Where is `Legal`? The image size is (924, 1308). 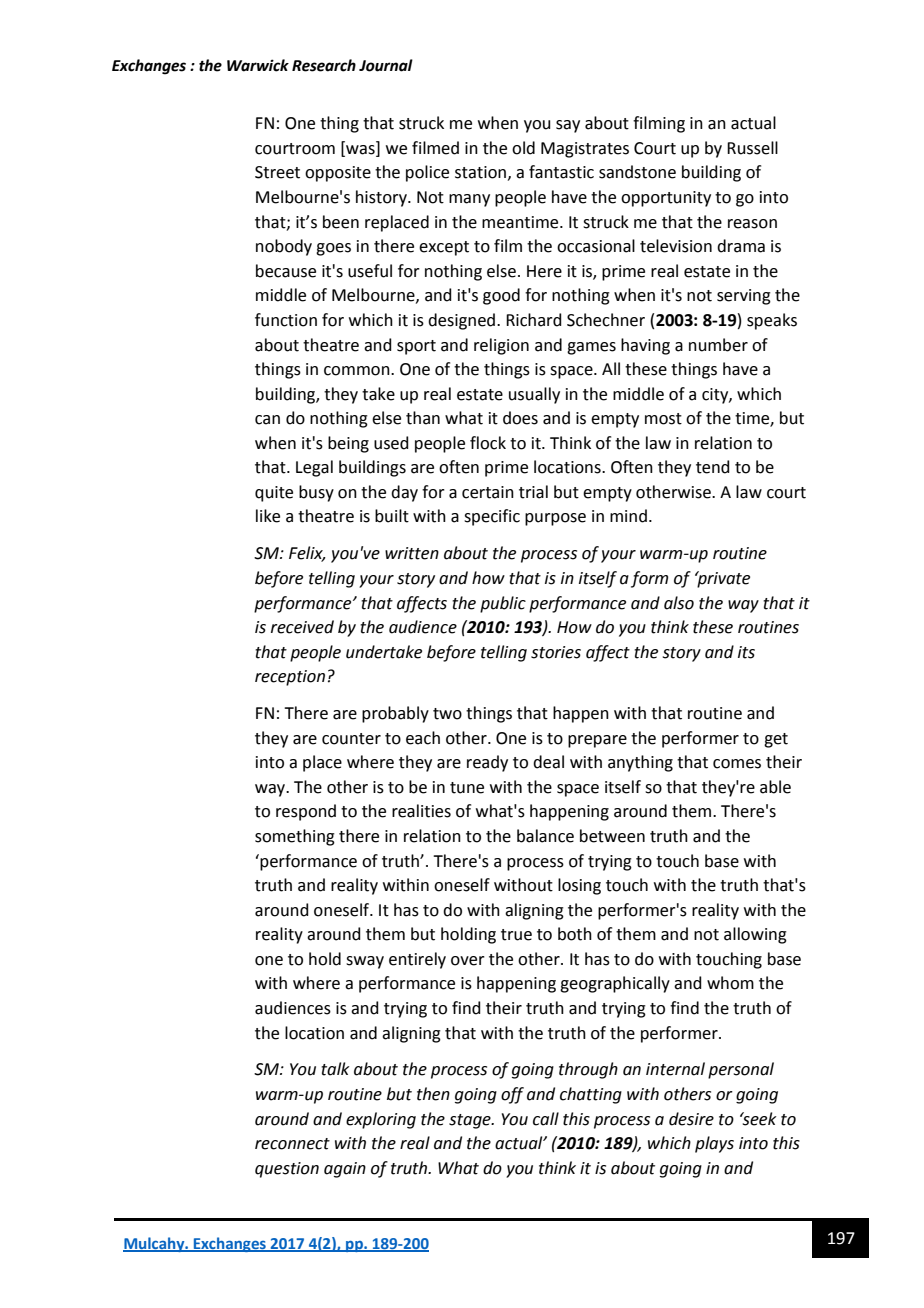
Legal is located at coordinates (314, 468).
